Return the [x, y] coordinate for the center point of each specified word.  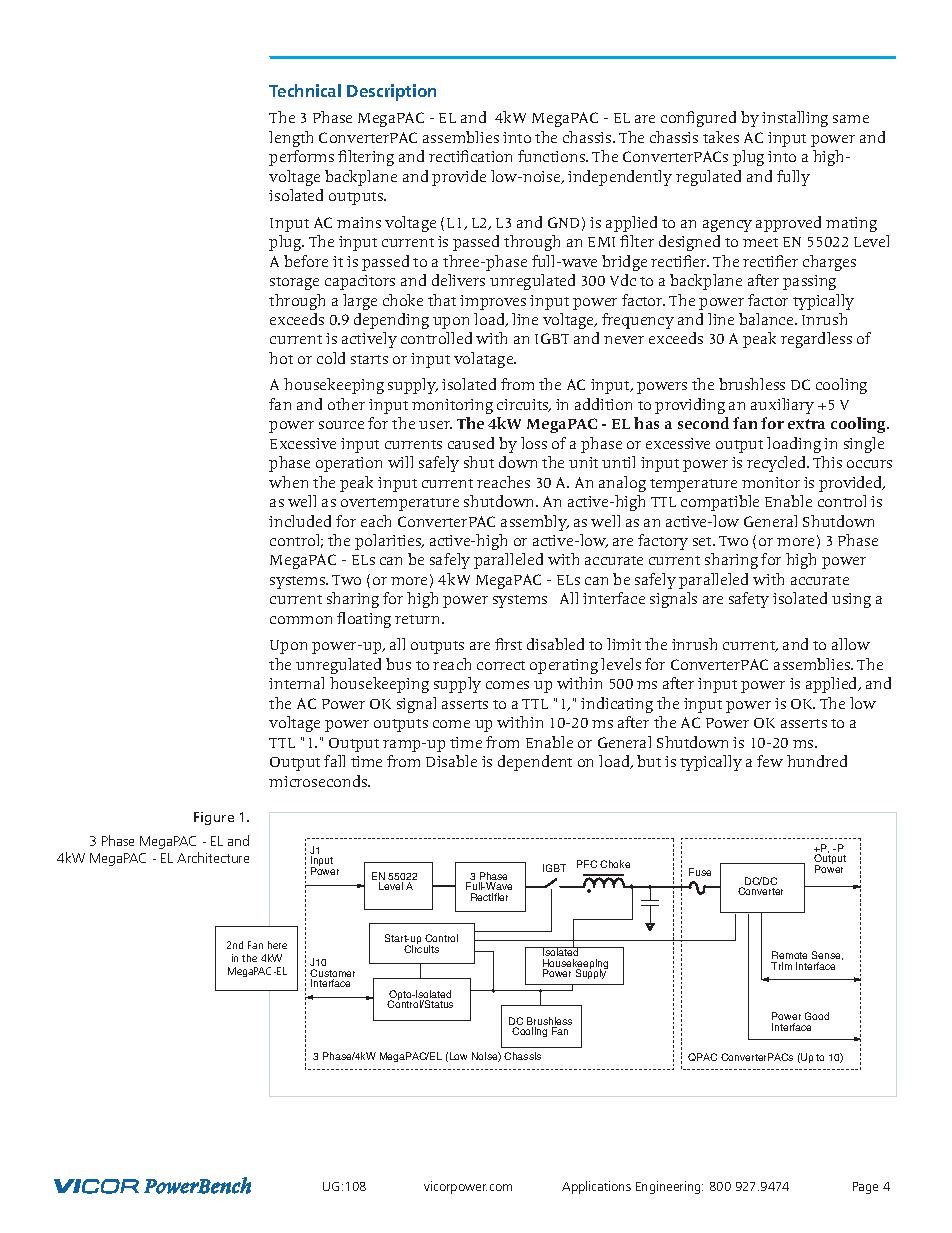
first [508, 644]
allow [851, 644]
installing [795, 119]
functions [552, 156]
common [301, 620]
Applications [596, 1187]
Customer [332, 974]
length [291, 139]
